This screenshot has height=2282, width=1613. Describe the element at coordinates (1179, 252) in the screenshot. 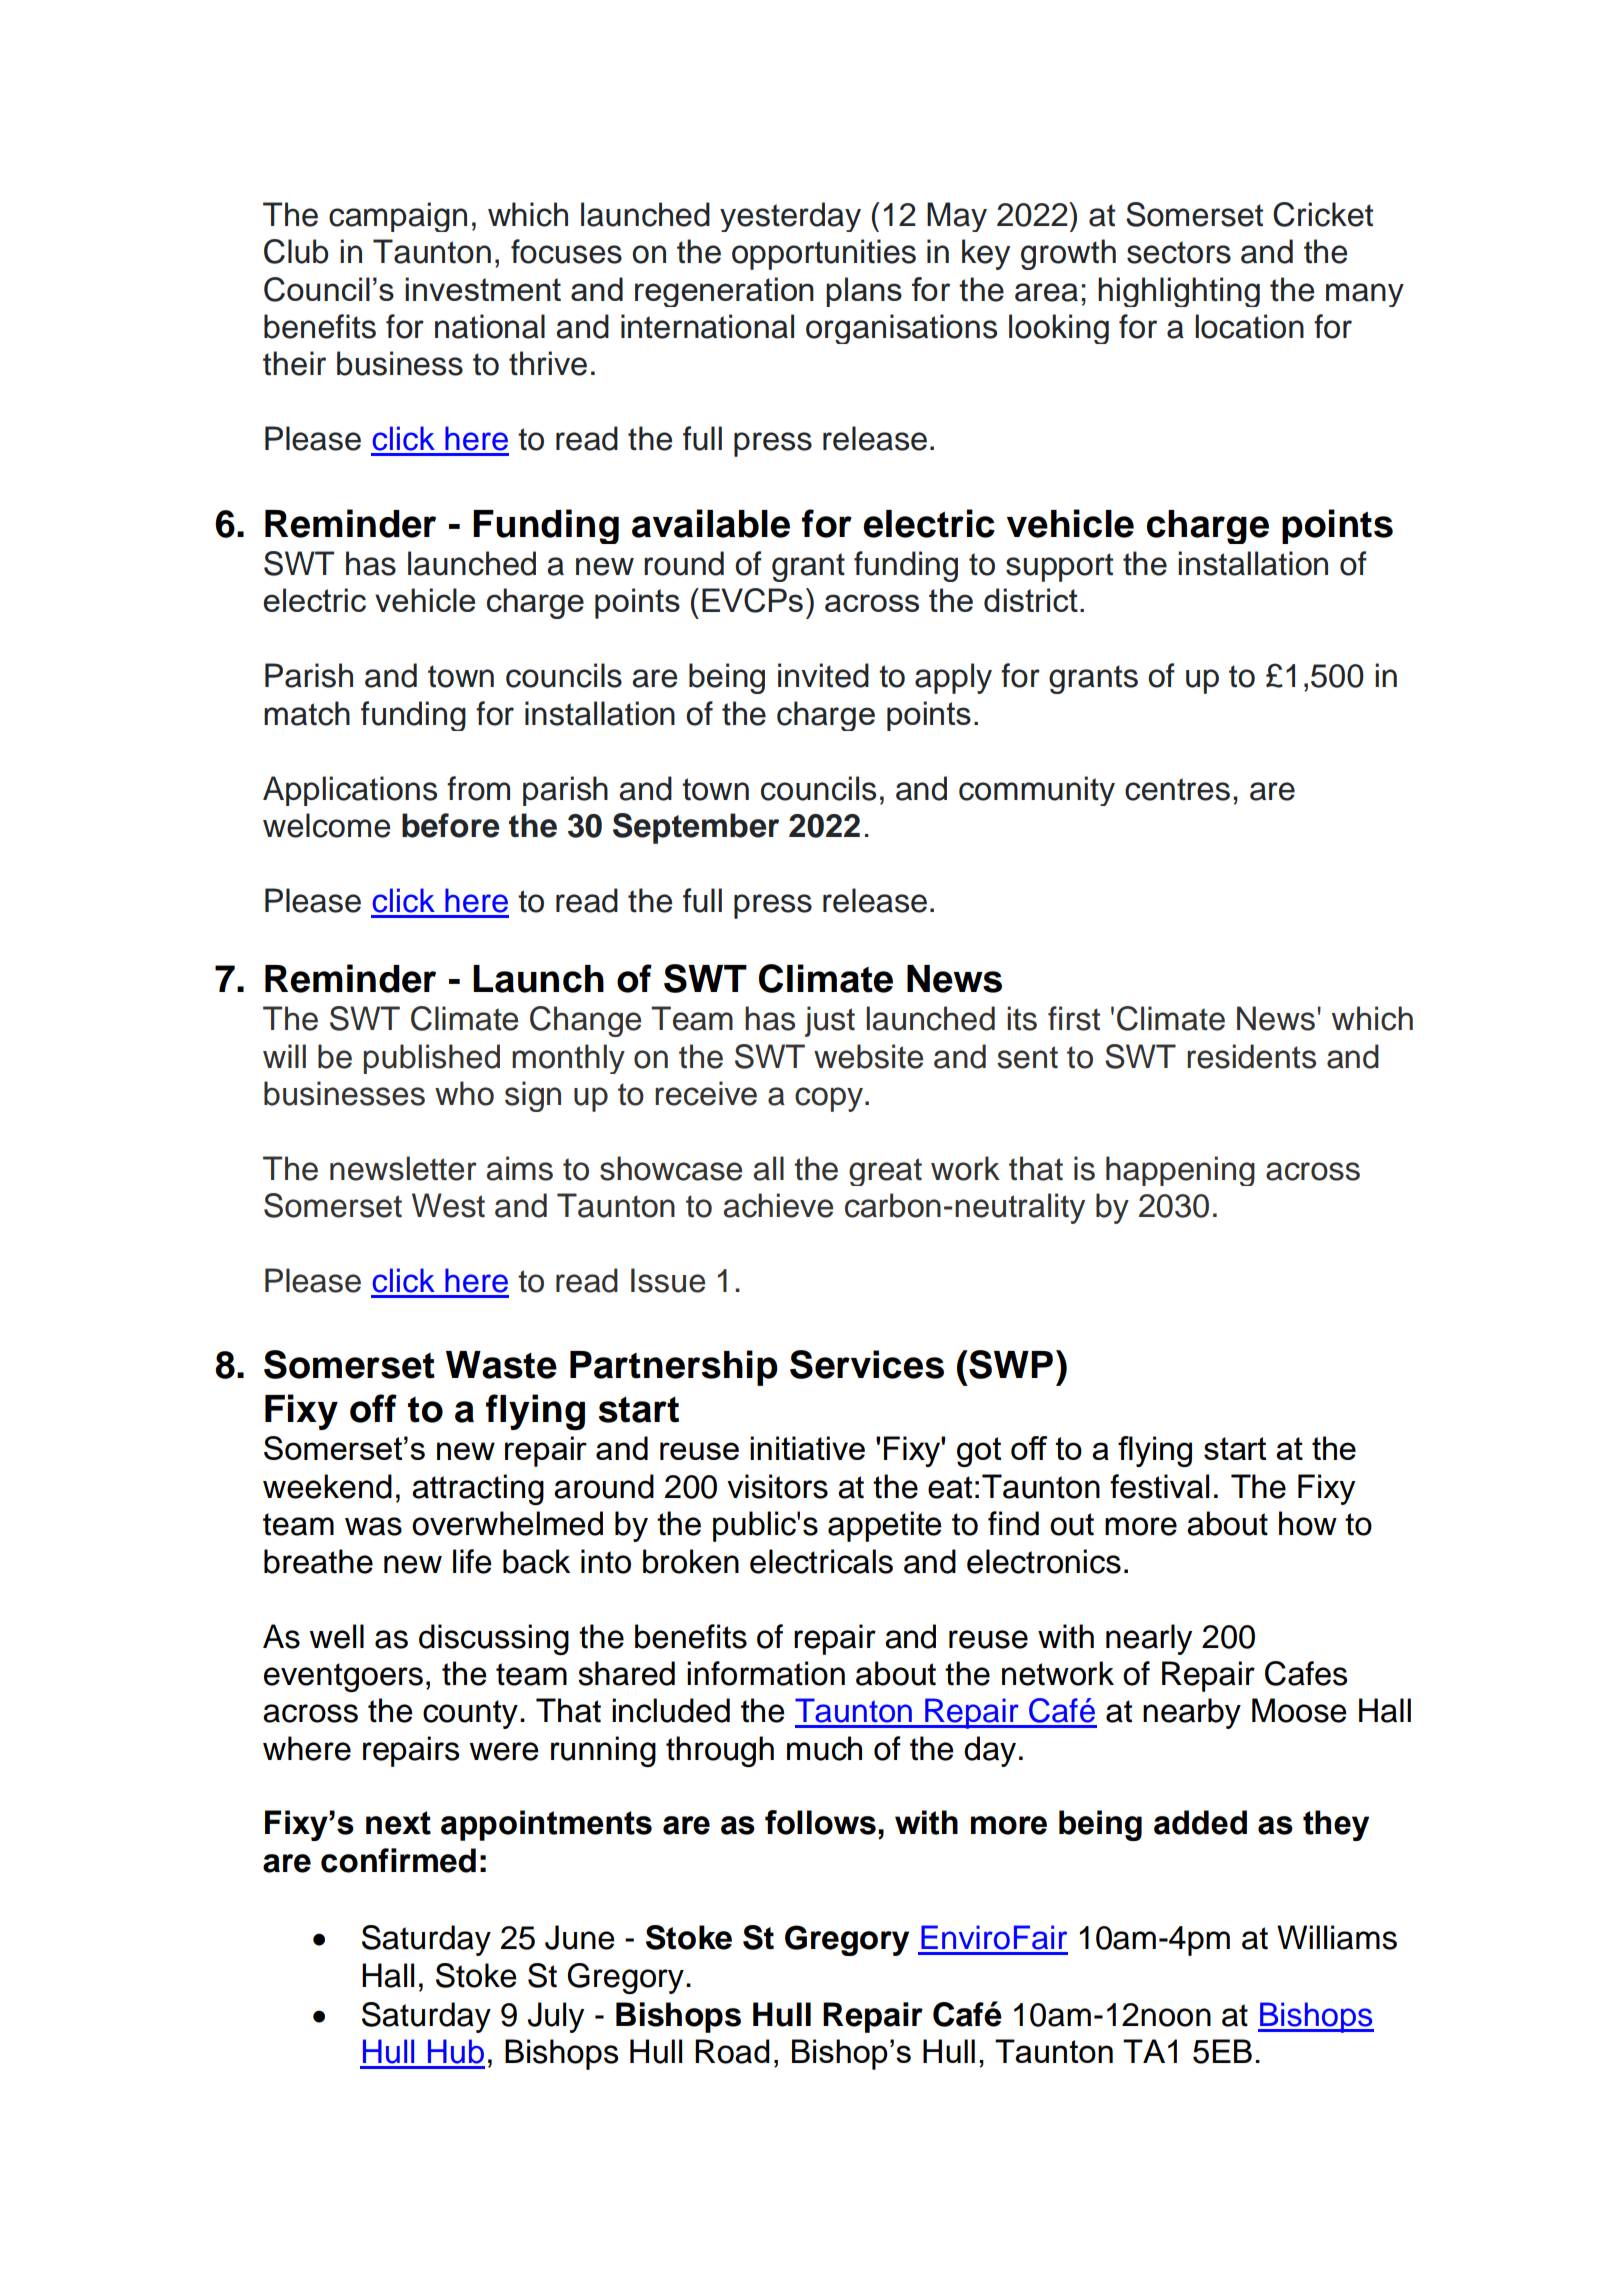

I see `sectors` at that location.
